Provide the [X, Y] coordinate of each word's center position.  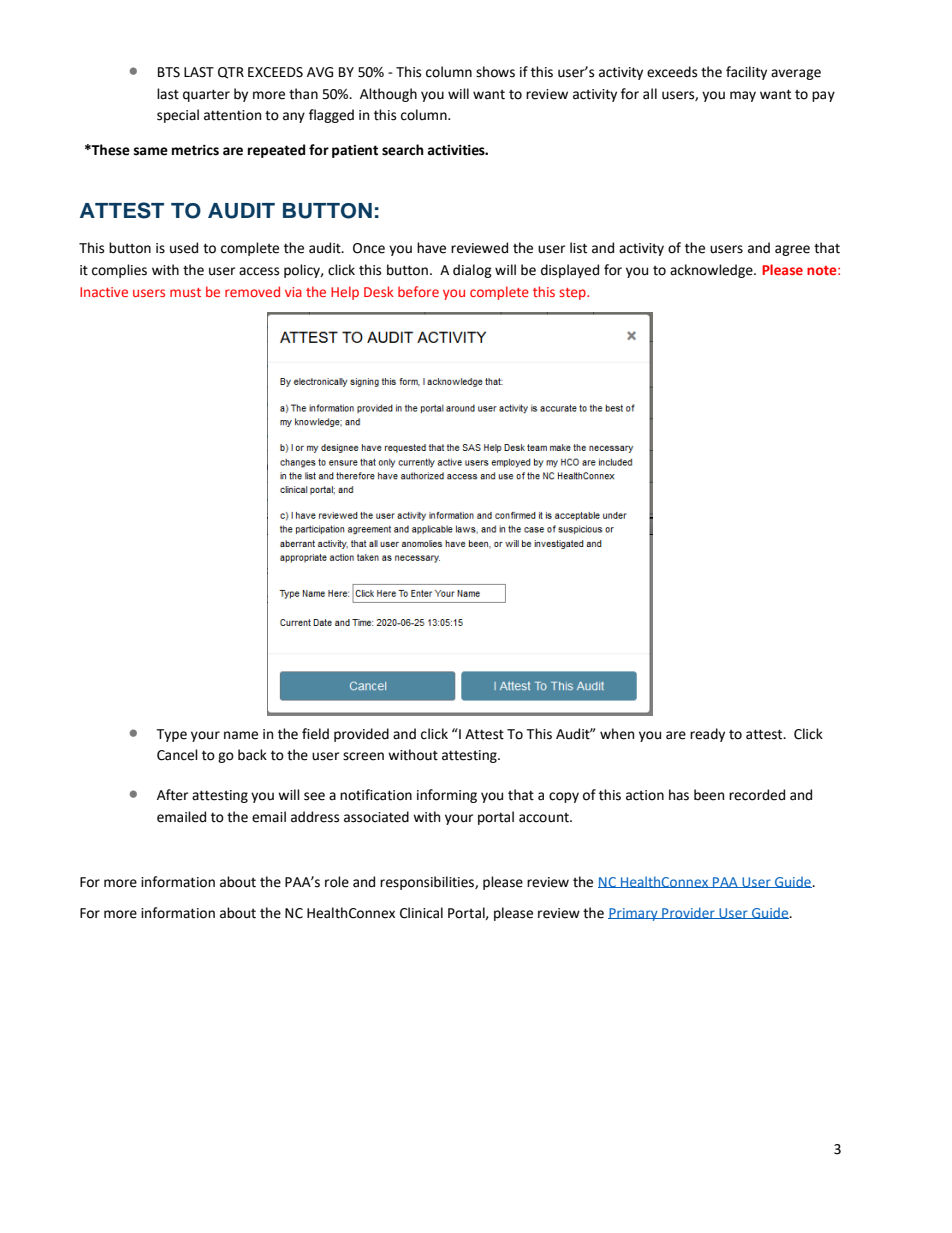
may [743, 96]
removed [252, 291]
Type [171, 735]
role [337, 882]
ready [707, 735]
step [573, 294]
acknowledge [712, 271]
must [185, 292]
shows [495, 72]
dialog [472, 271]
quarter [206, 95]
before [418, 291]
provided [361, 735]
